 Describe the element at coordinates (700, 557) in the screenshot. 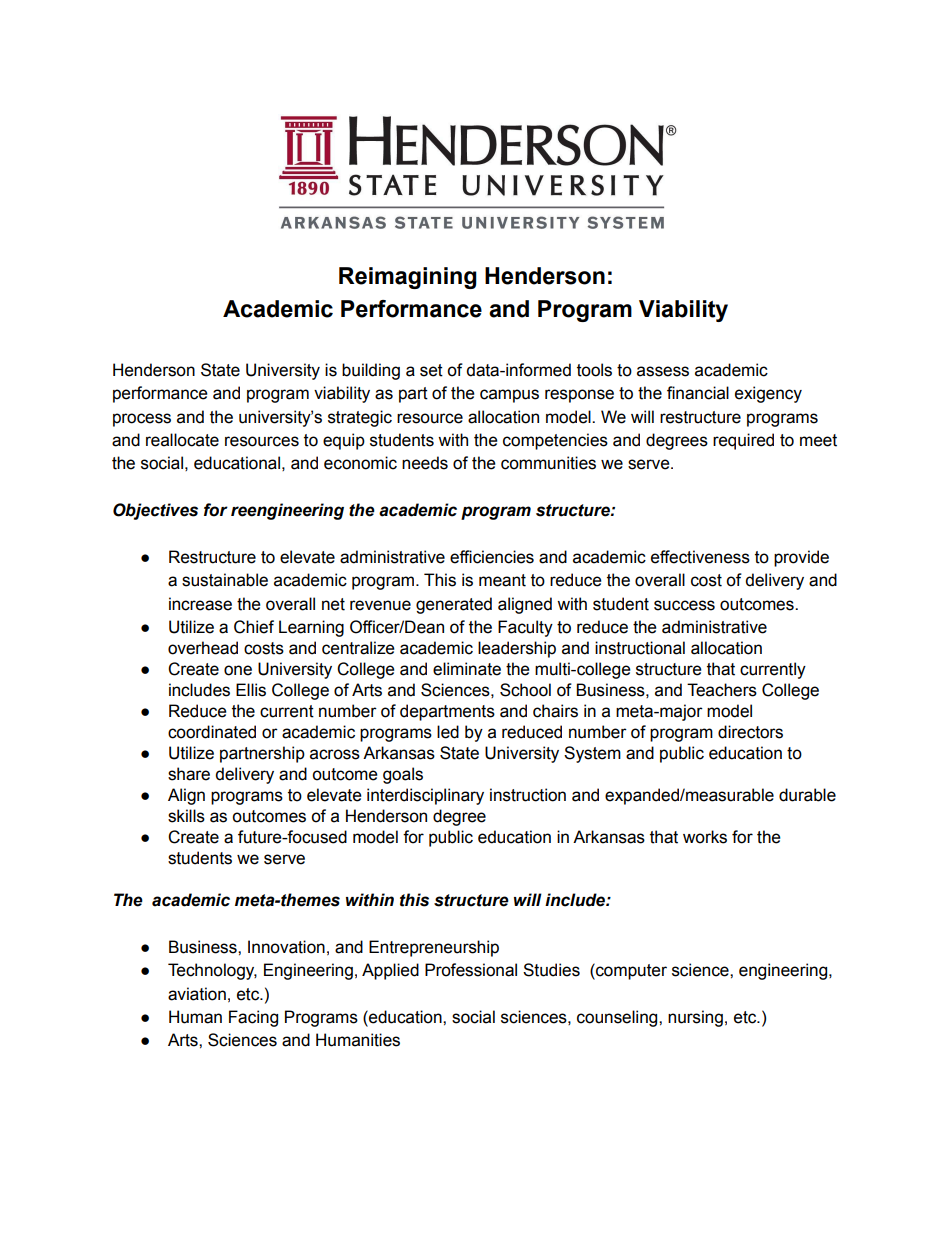

I see `effectiveness` at that location.
